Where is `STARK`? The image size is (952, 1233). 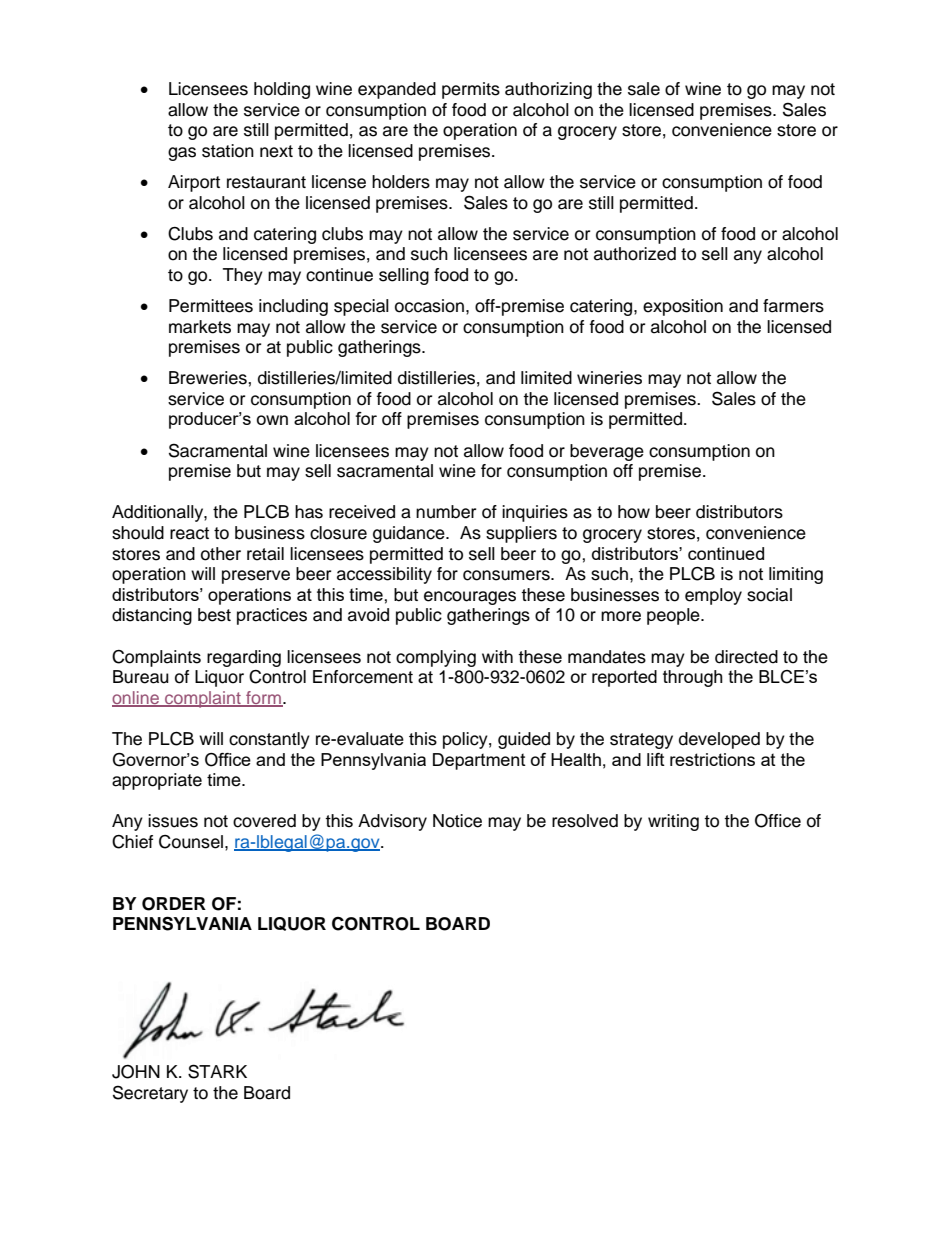
STARK is located at coordinates (217, 1071).
